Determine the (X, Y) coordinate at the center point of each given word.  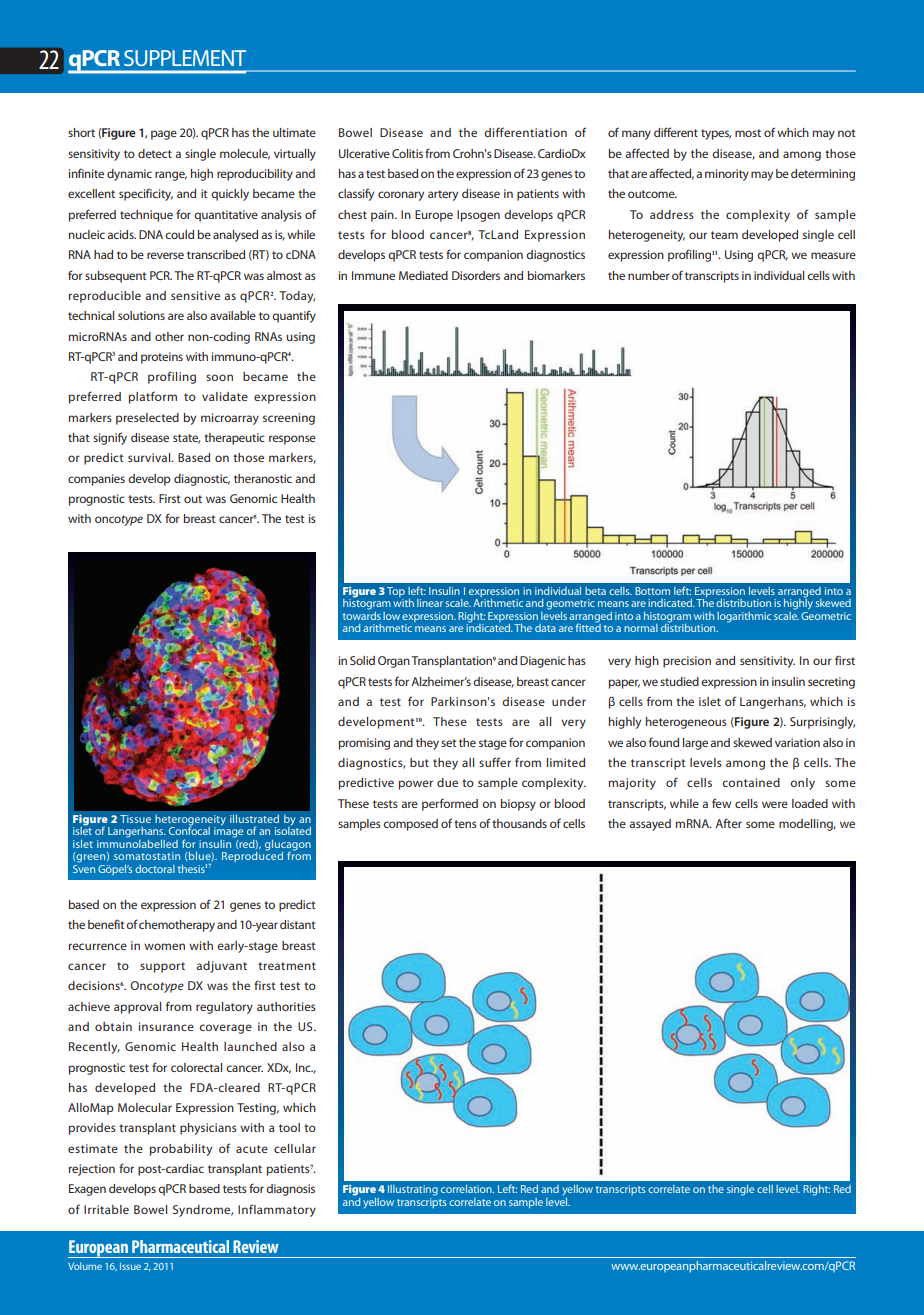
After (728, 823)
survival (150, 457)
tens (465, 824)
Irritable (106, 1209)
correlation (467, 1189)
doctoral (155, 869)
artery (443, 195)
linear (430, 603)
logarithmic (744, 617)
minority (727, 175)
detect (155, 153)
